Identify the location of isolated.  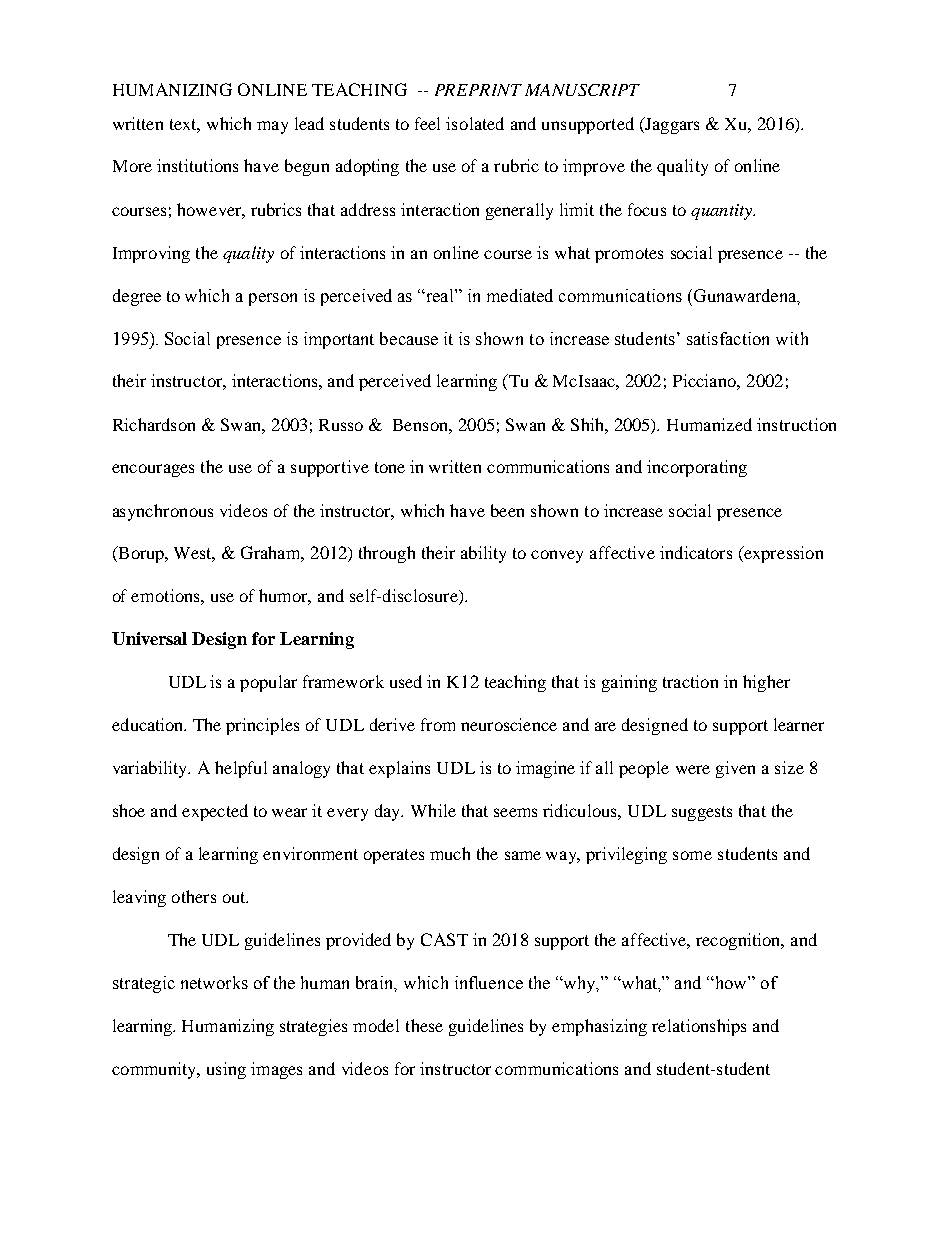
(475, 123).
